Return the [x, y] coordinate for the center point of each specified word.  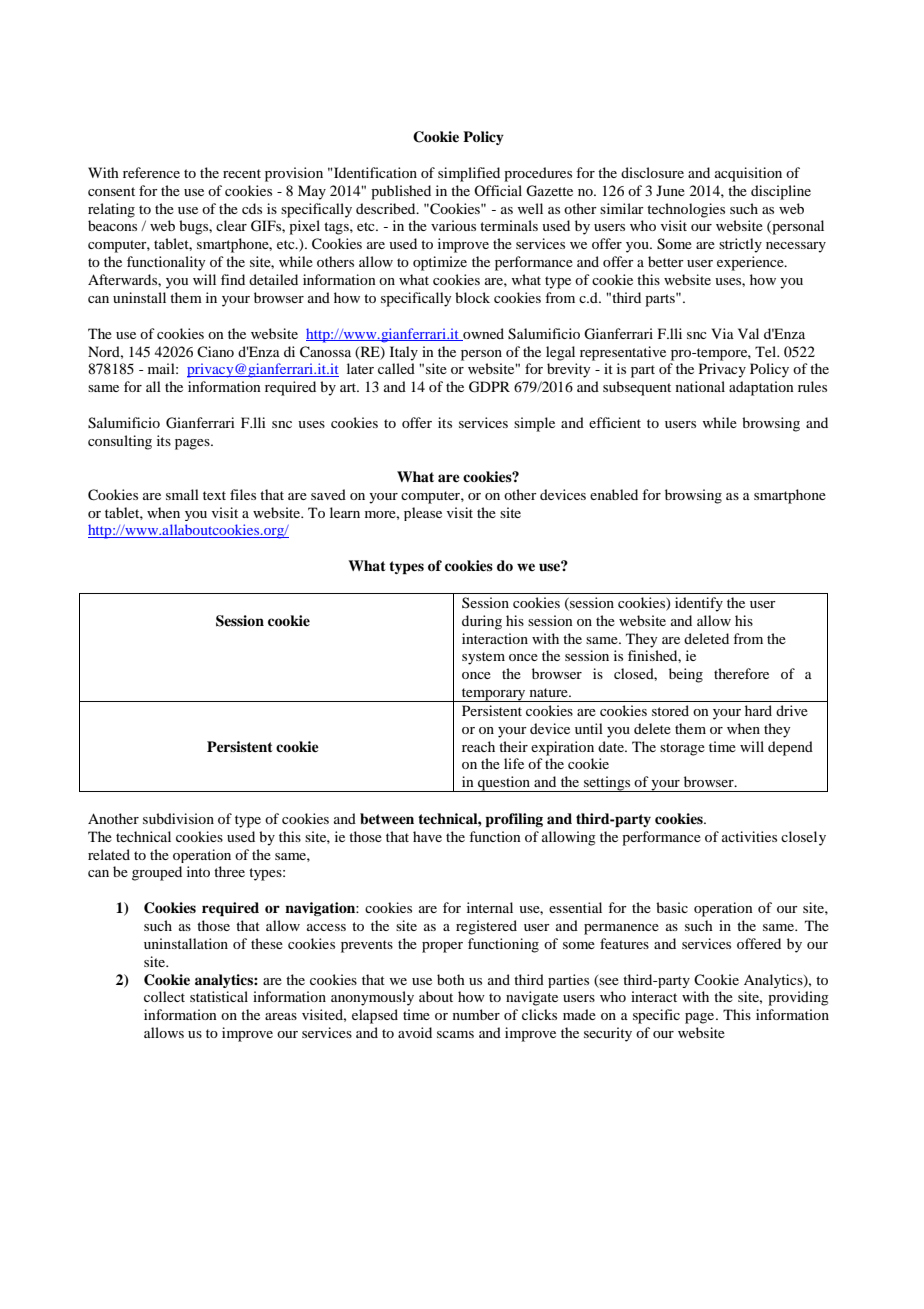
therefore [741, 673]
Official [498, 190]
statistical [219, 996]
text [214, 495]
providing [798, 998]
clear [231, 225]
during [482, 622]
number [476, 1014]
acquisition [748, 174]
